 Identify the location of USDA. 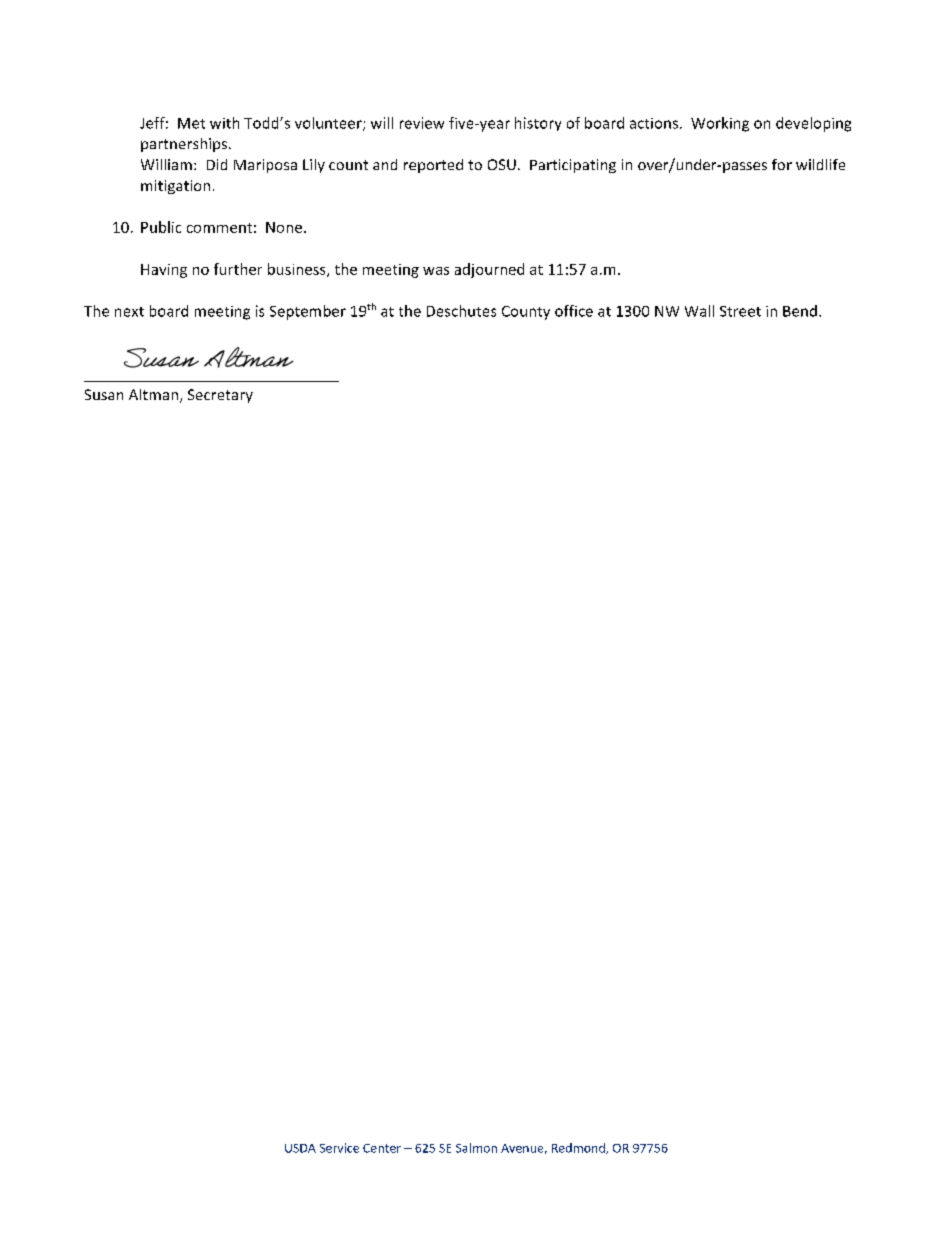
(300, 1148).
